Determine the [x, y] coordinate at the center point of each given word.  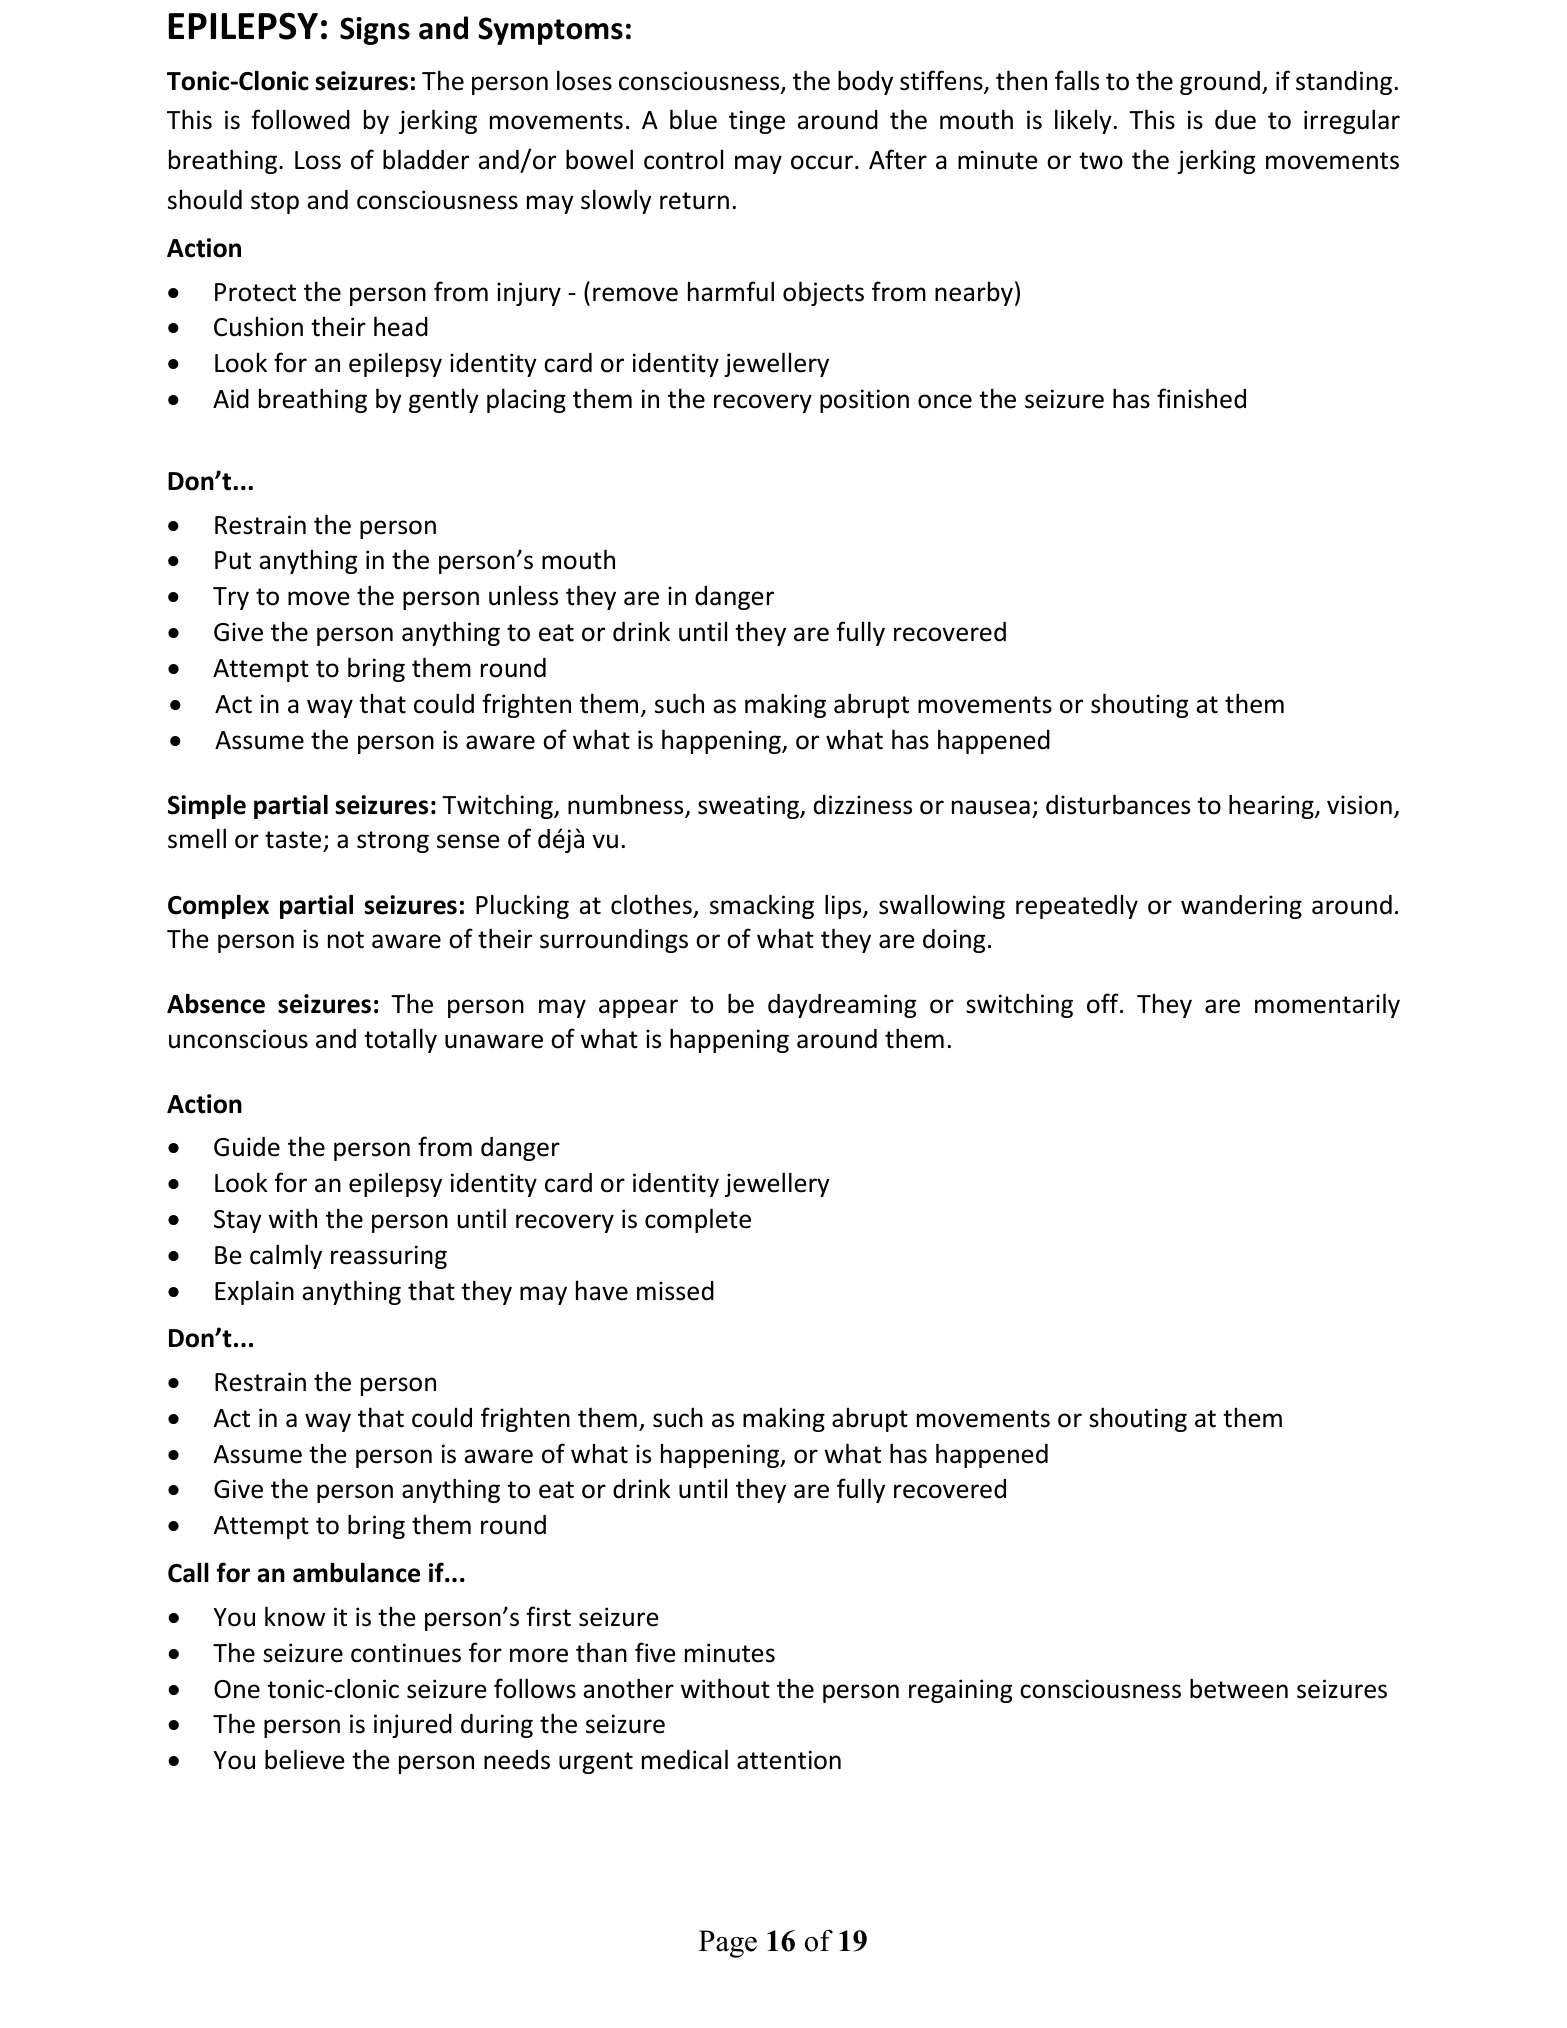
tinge [757, 122]
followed [300, 119]
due [1235, 120]
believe [305, 1759]
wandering [1241, 907]
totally [400, 1040]
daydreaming [842, 1006]
